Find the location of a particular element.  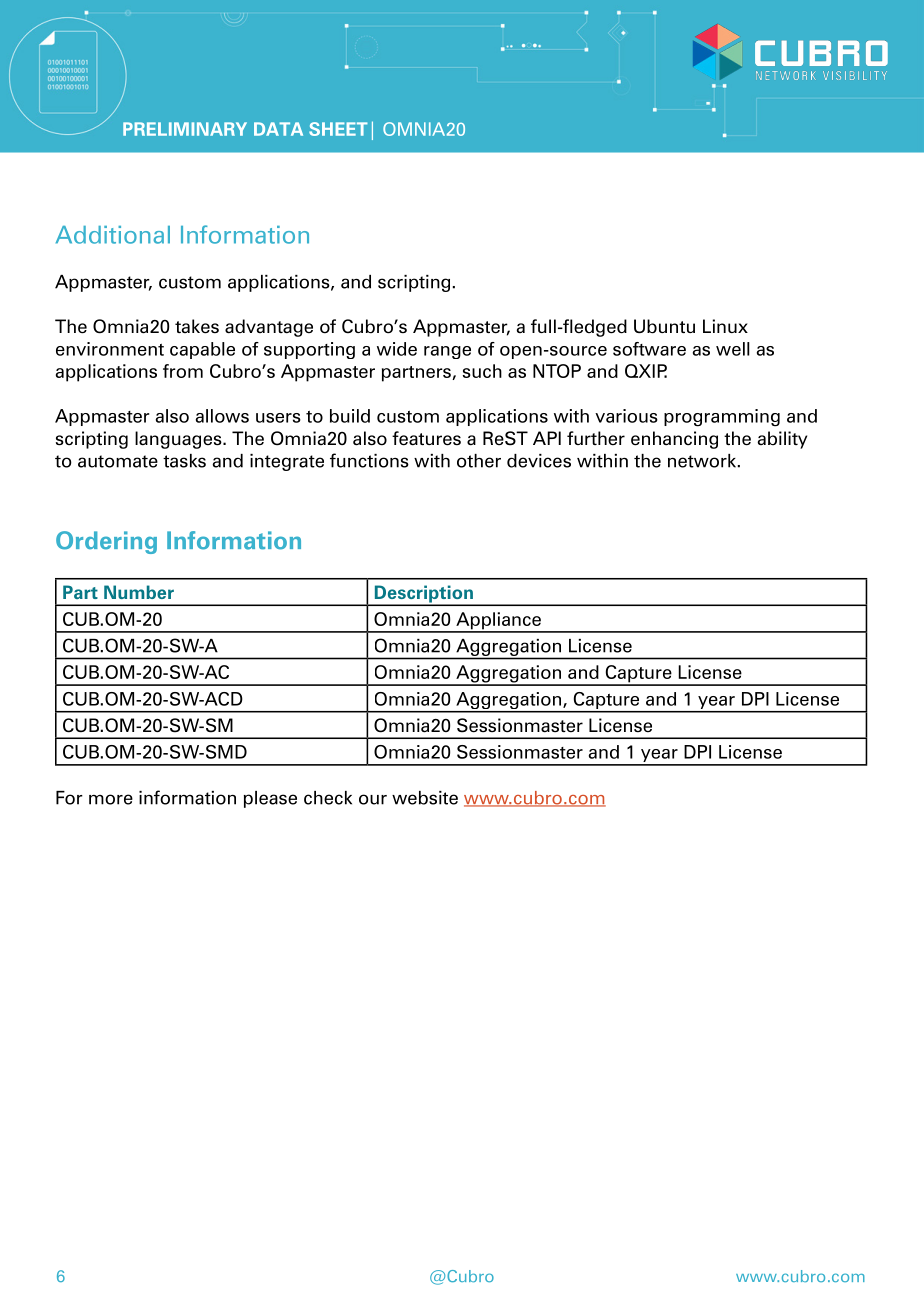

network is located at coordinates (702, 461).
